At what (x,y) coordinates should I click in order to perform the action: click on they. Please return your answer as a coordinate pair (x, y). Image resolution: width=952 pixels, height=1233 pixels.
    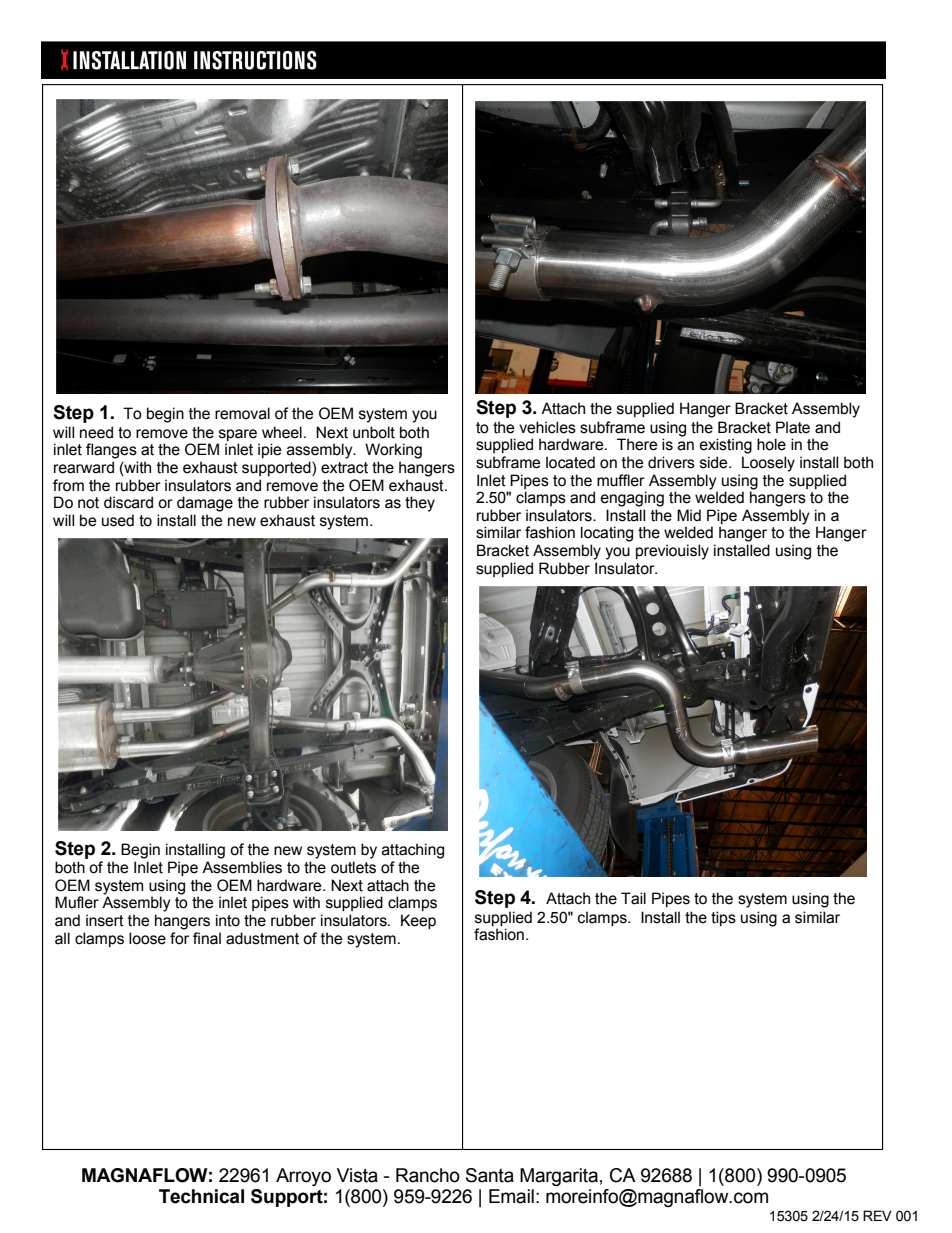
    Looking at the image, I should click on (420, 504).
